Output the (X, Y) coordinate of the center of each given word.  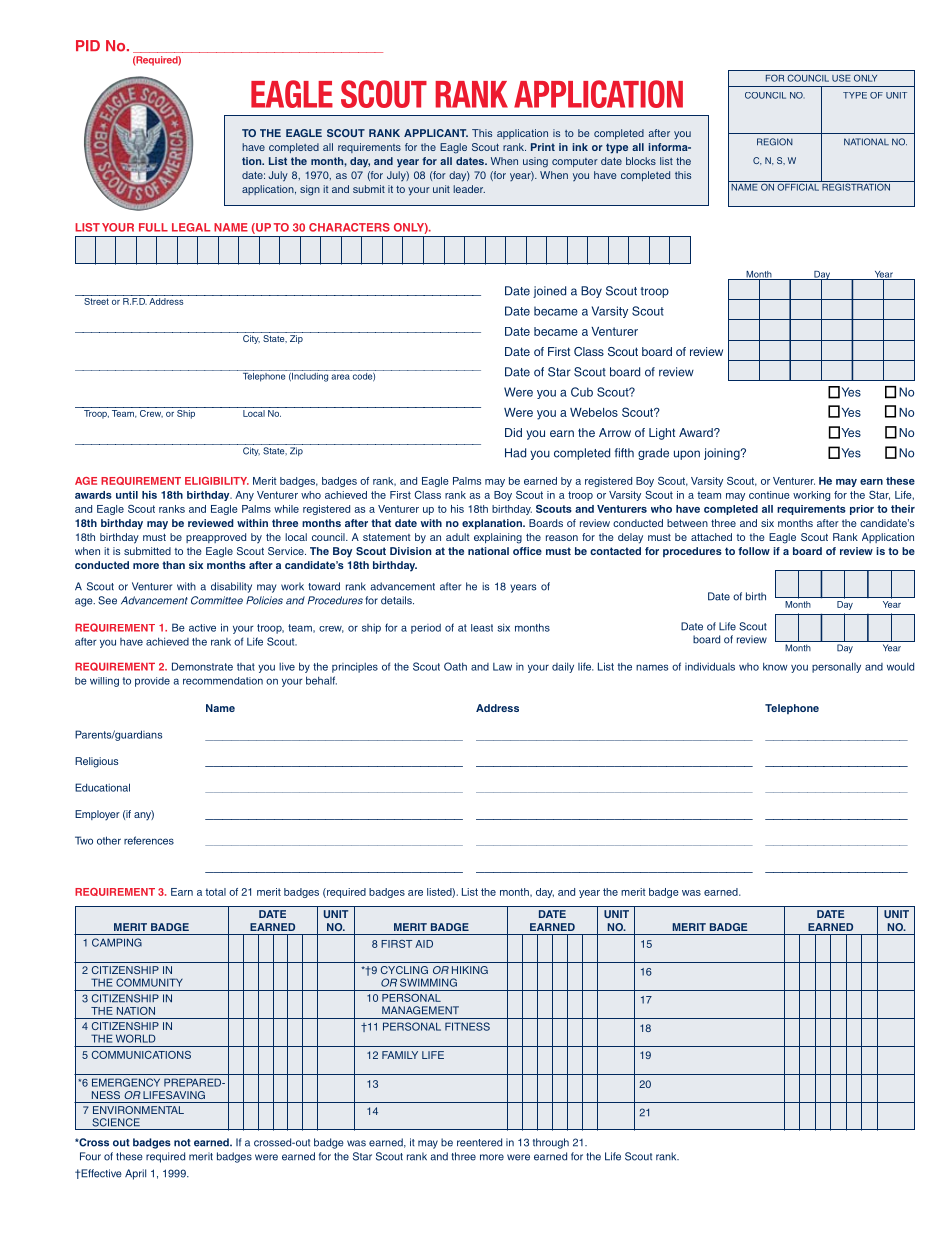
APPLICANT (436, 133)
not (182, 1143)
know (775, 666)
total (215, 892)
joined (549, 292)
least (482, 628)
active (202, 628)
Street (96, 300)
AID (424, 944)
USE (841, 78)
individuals (710, 666)
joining (723, 454)
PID (88, 45)
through (551, 1143)
